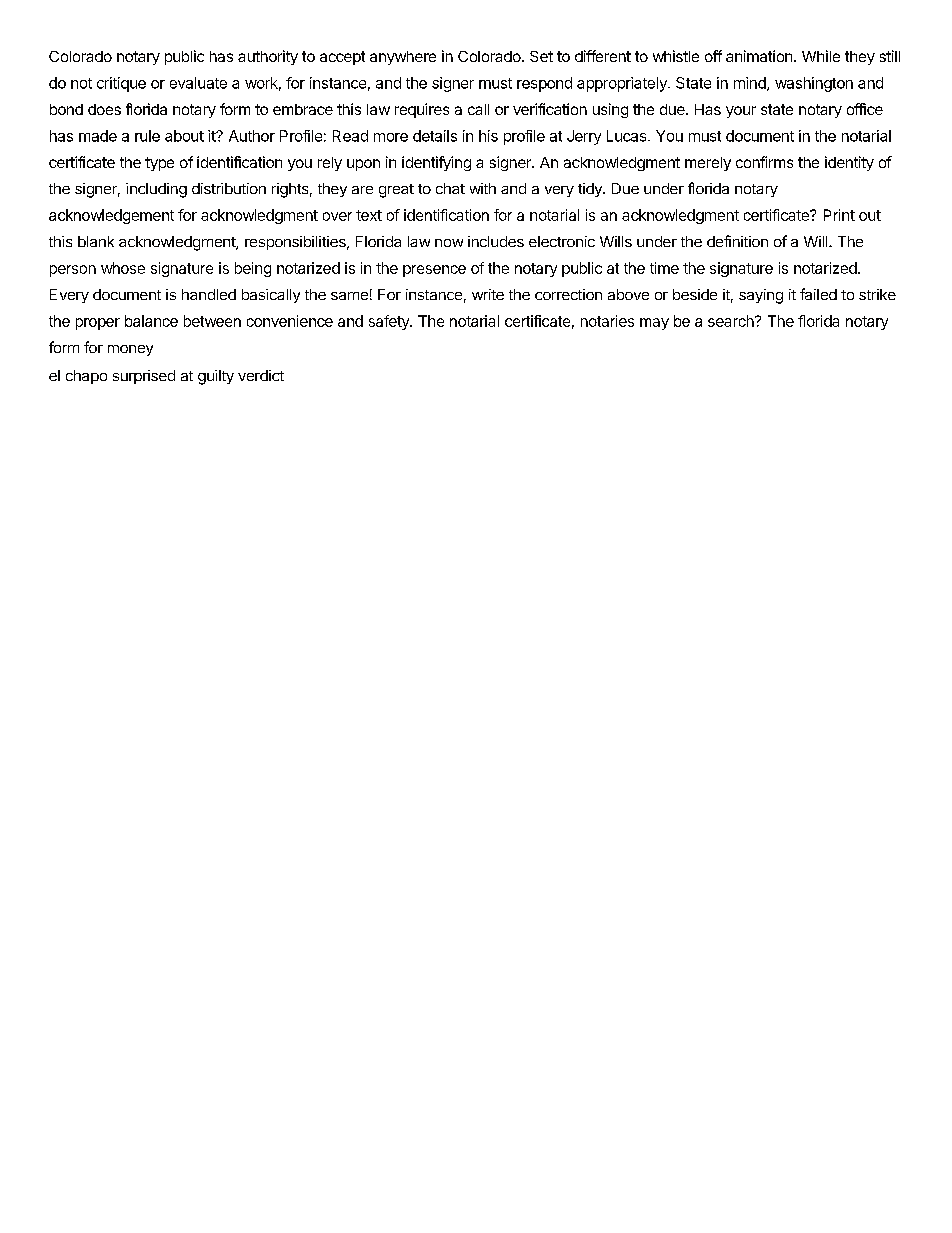  I want to click on text, so click(369, 215).
